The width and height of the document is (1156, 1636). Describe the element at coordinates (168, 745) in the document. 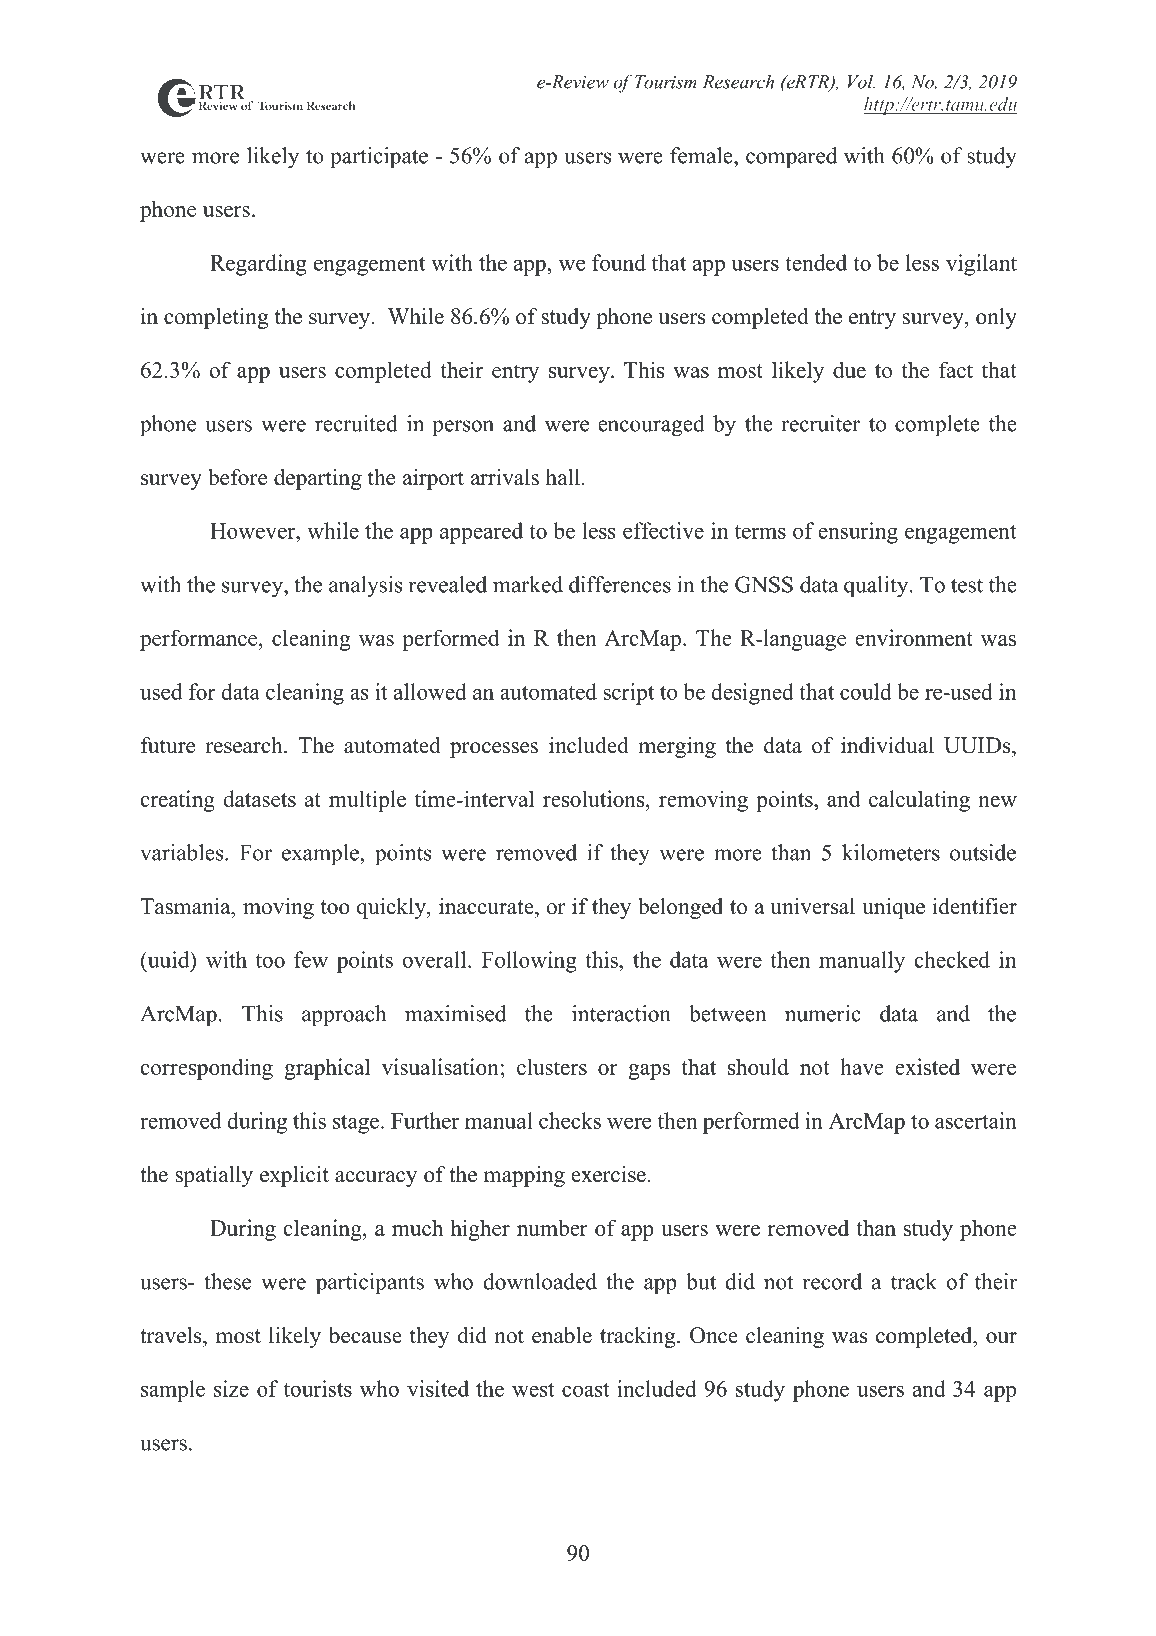

I see `future` at that location.
